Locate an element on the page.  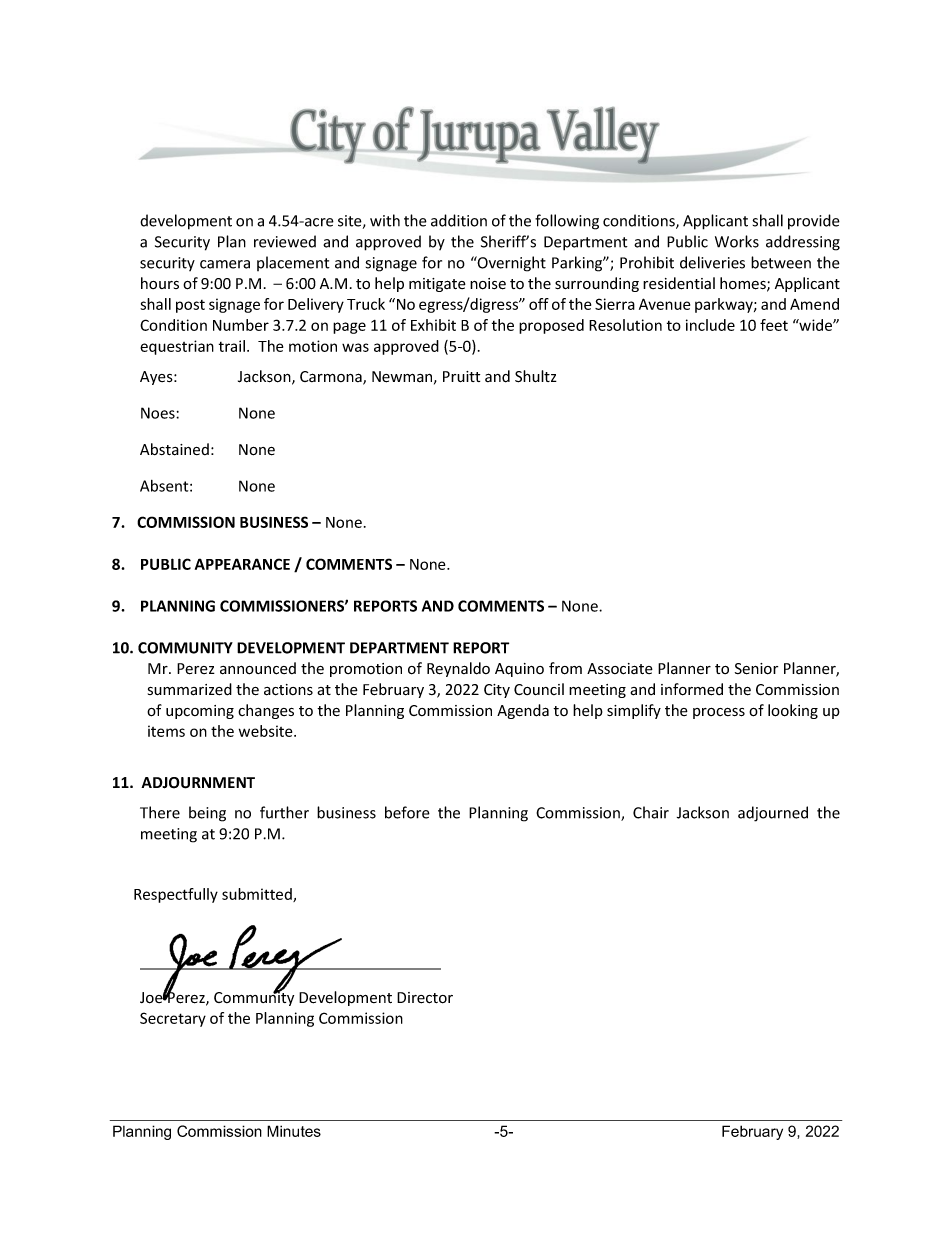
camera is located at coordinates (225, 264).
